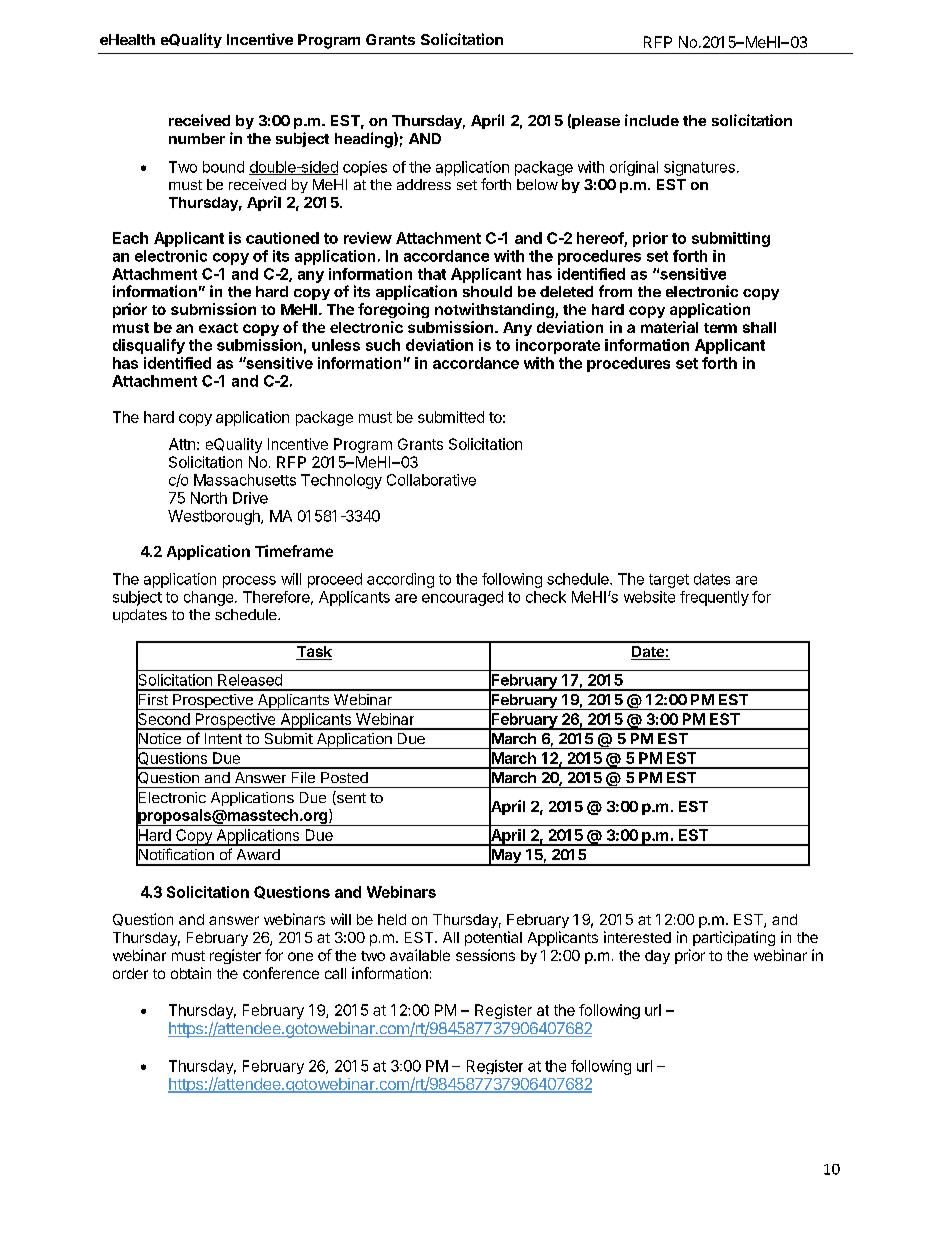 The width and height of the image is (952, 1233). I want to click on address, so click(424, 184).
